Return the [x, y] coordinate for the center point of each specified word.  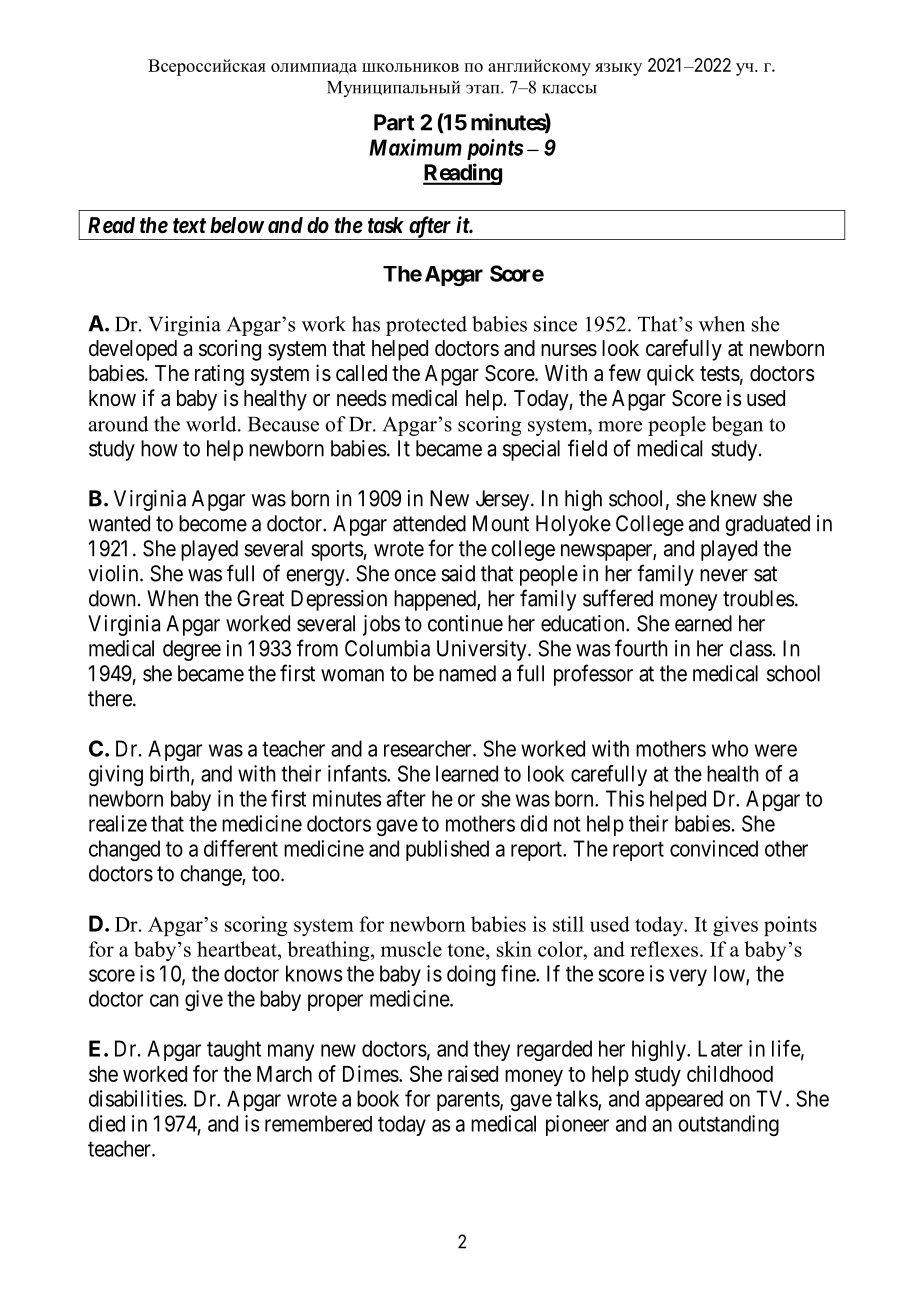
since [555, 324]
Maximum [415, 147]
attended [429, 523]
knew [734, 498]
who [730, 748]
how [159, 448]
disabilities [136, 1098]
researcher [429, 748]
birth [171, 774]
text [189, 226]
